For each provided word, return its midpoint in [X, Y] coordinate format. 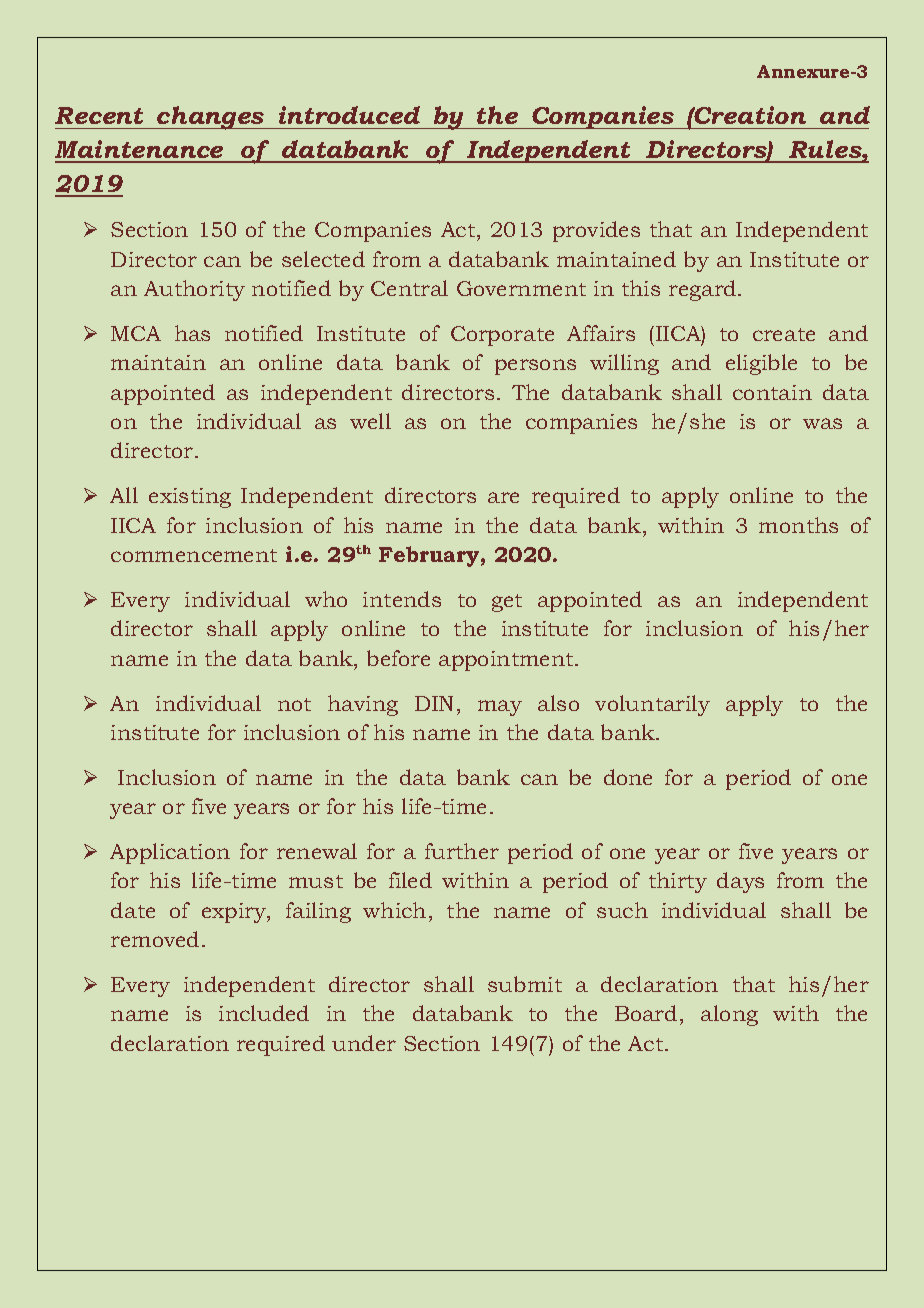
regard [704, 290]
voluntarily [652, 705]
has [192, 333]
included [264, 1013]
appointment [507, 661]
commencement [194, 555]
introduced [349, 115]
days [740, 882]
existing [190, 498]
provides [596, 231]
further [462, 851]
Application [170, 853]
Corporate [502, 336]
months [798, 525]
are [503, 497]
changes [211, 118]
